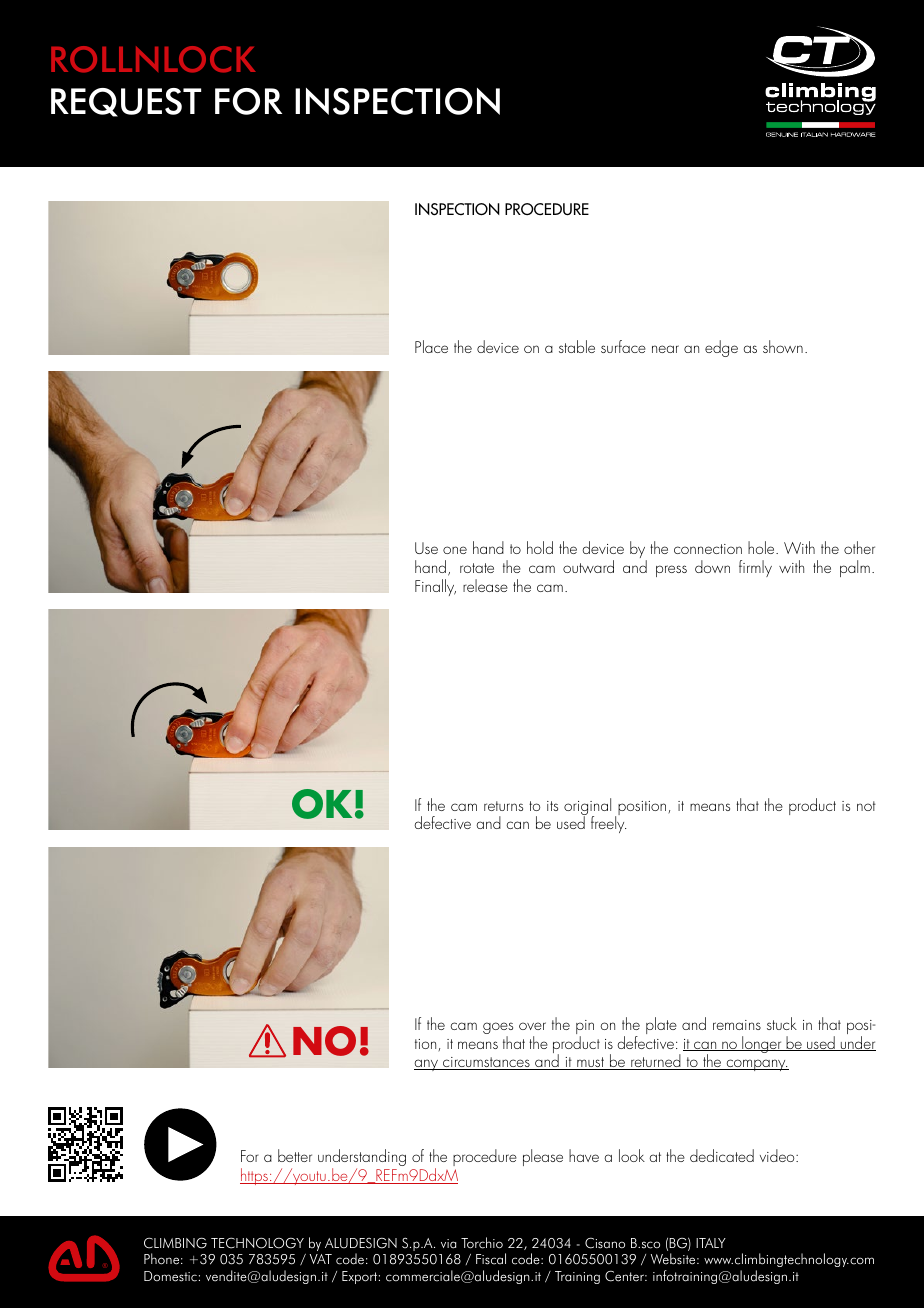 This screenshot has width=924, height=1308. Describe the element at coordinates (126, 102) in the screenshot. I see `REQUEST` at that location.
